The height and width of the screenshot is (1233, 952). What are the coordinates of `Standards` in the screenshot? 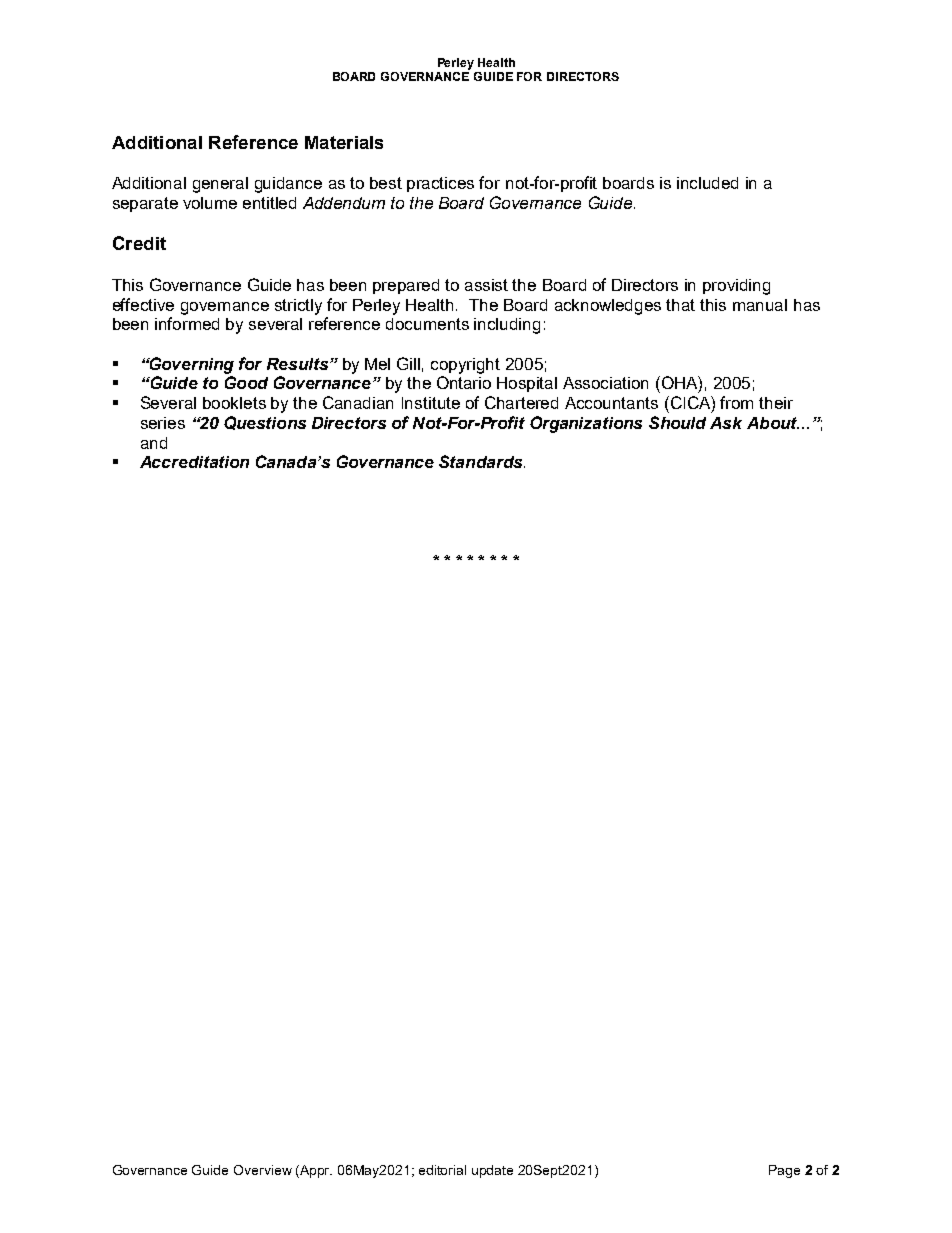 It's located at (482, 461).
